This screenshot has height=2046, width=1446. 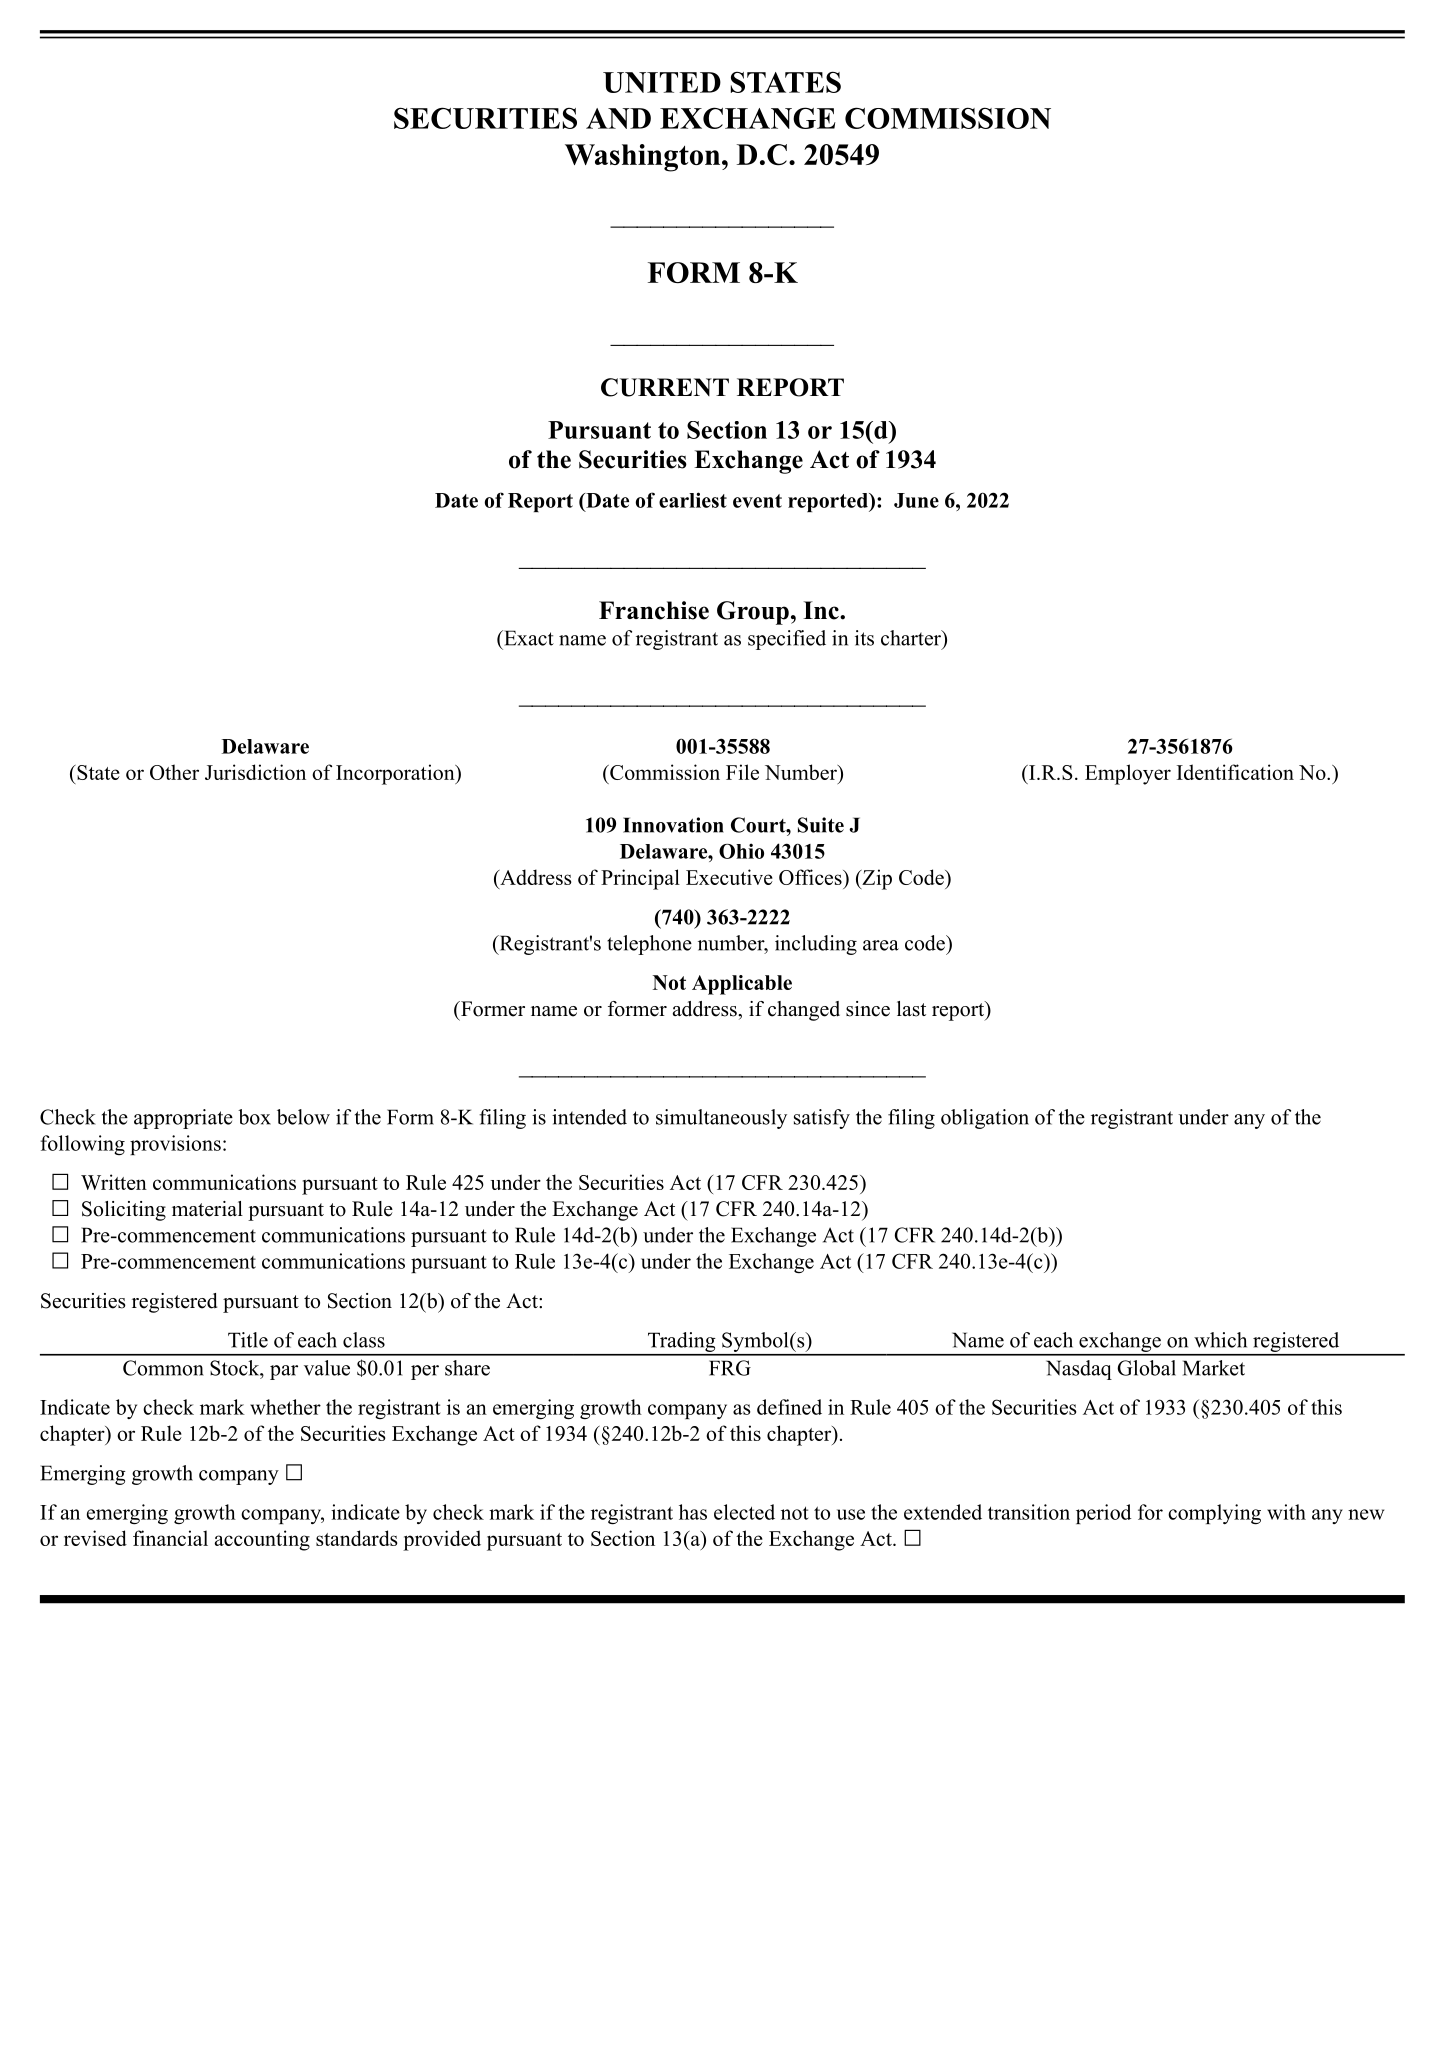 I want to click on UNITED, so click(x=662, y=82).
